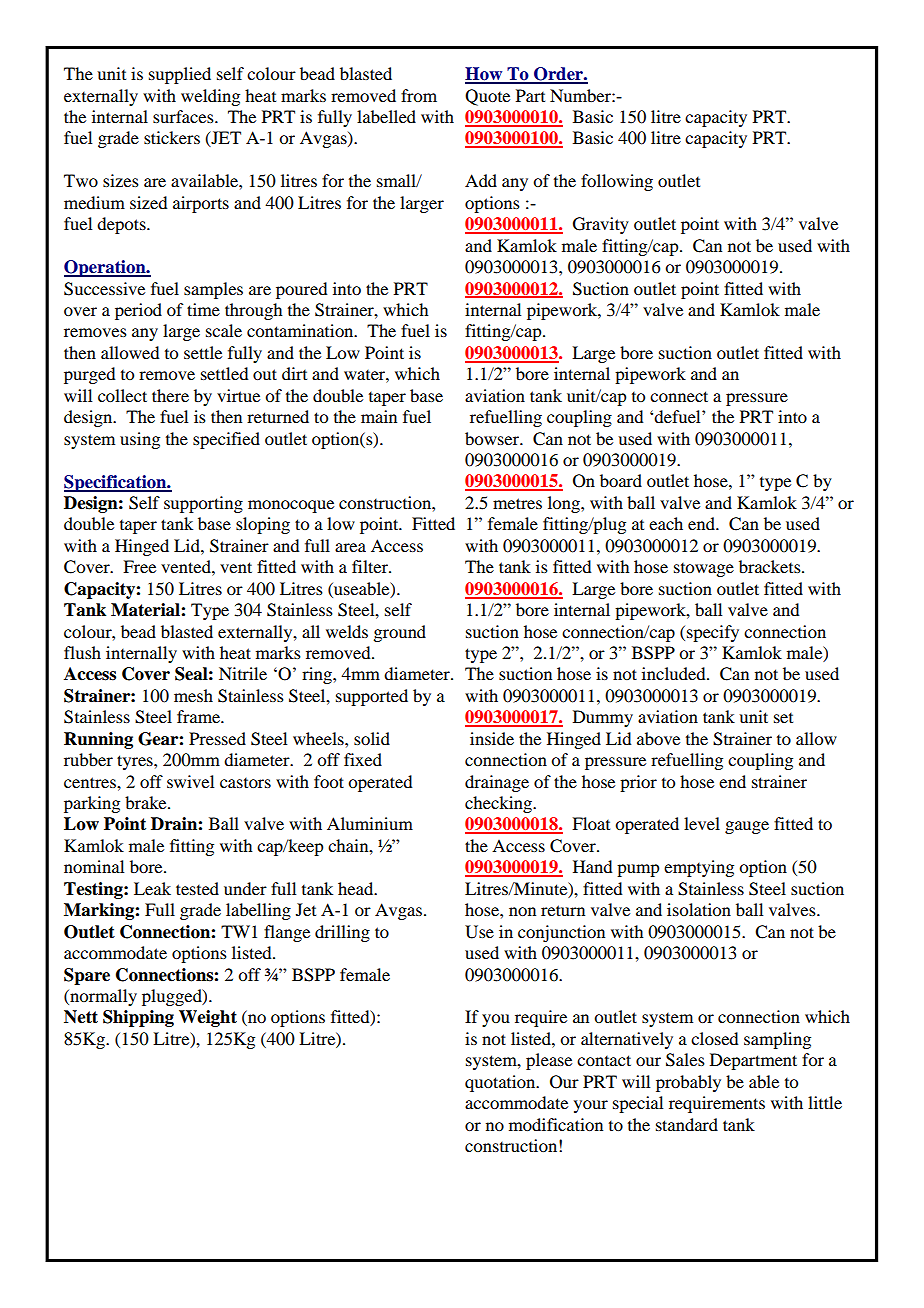  I want to click on quotation, so click(501, 1083).
